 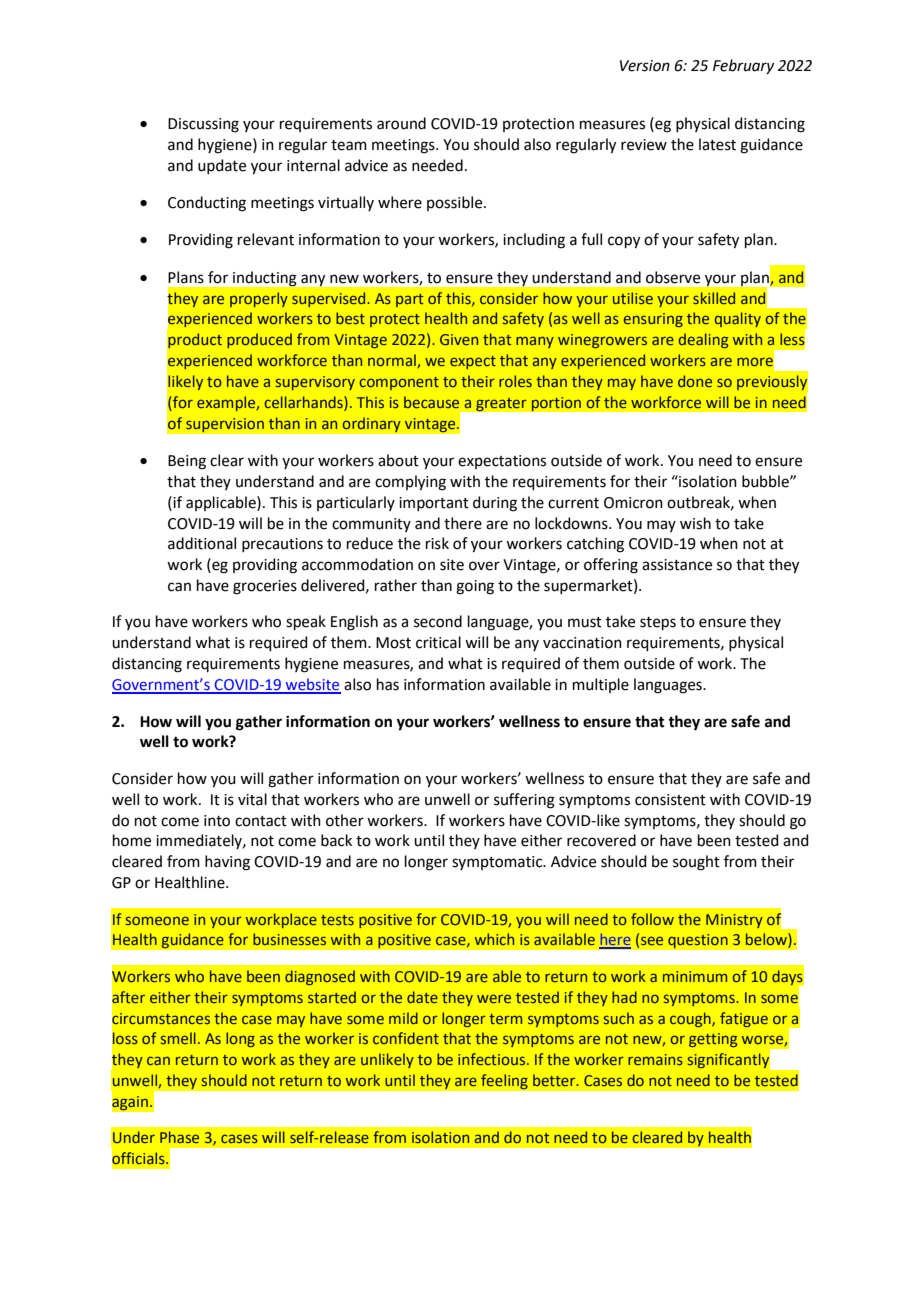 What do you see at coordinates (179, 1137) in the screenshot?
I see `Phase` at bounding box center [179, 1137].
